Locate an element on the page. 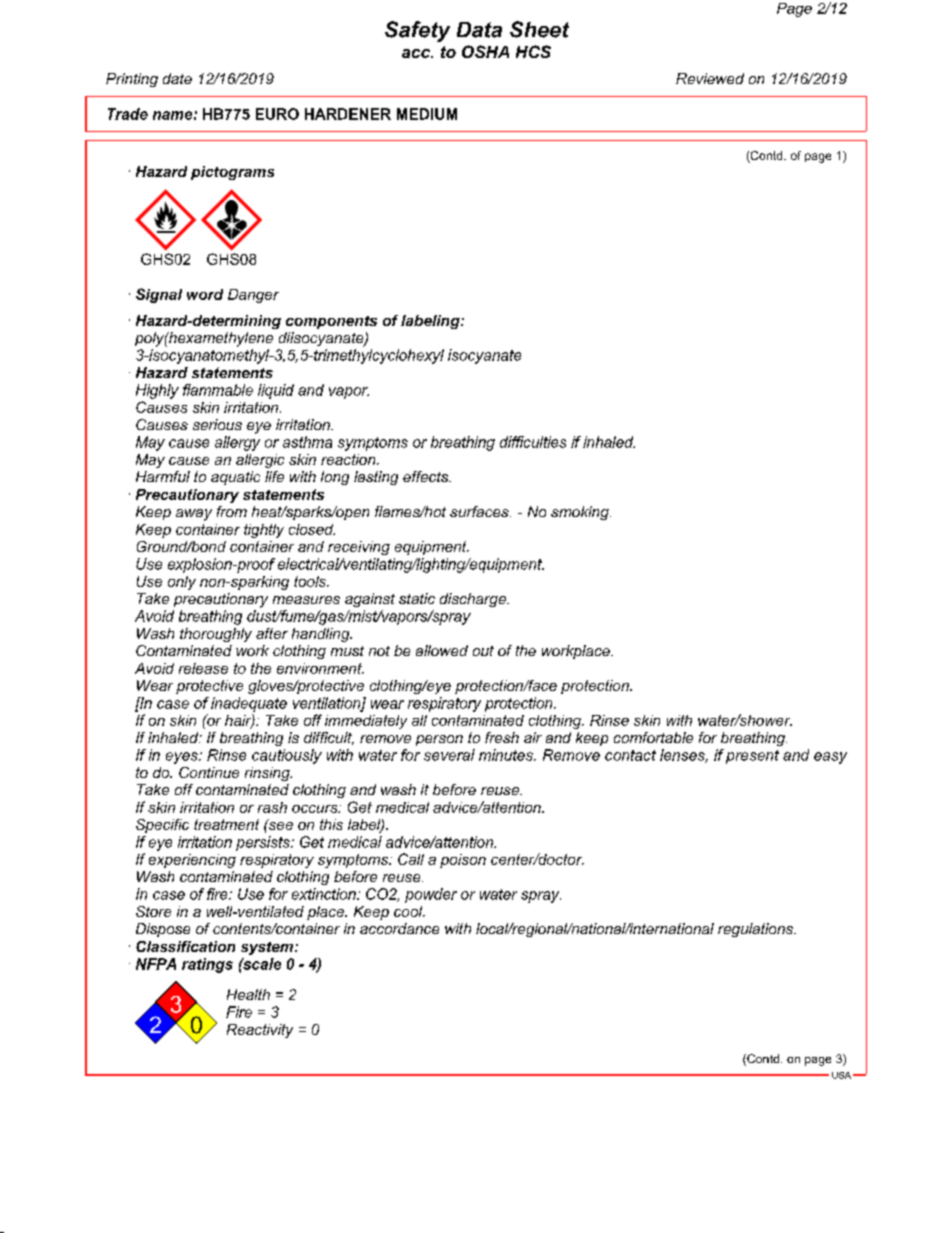 This page has height=1233, width=952. smoking is located at coordinates (581, 513).
